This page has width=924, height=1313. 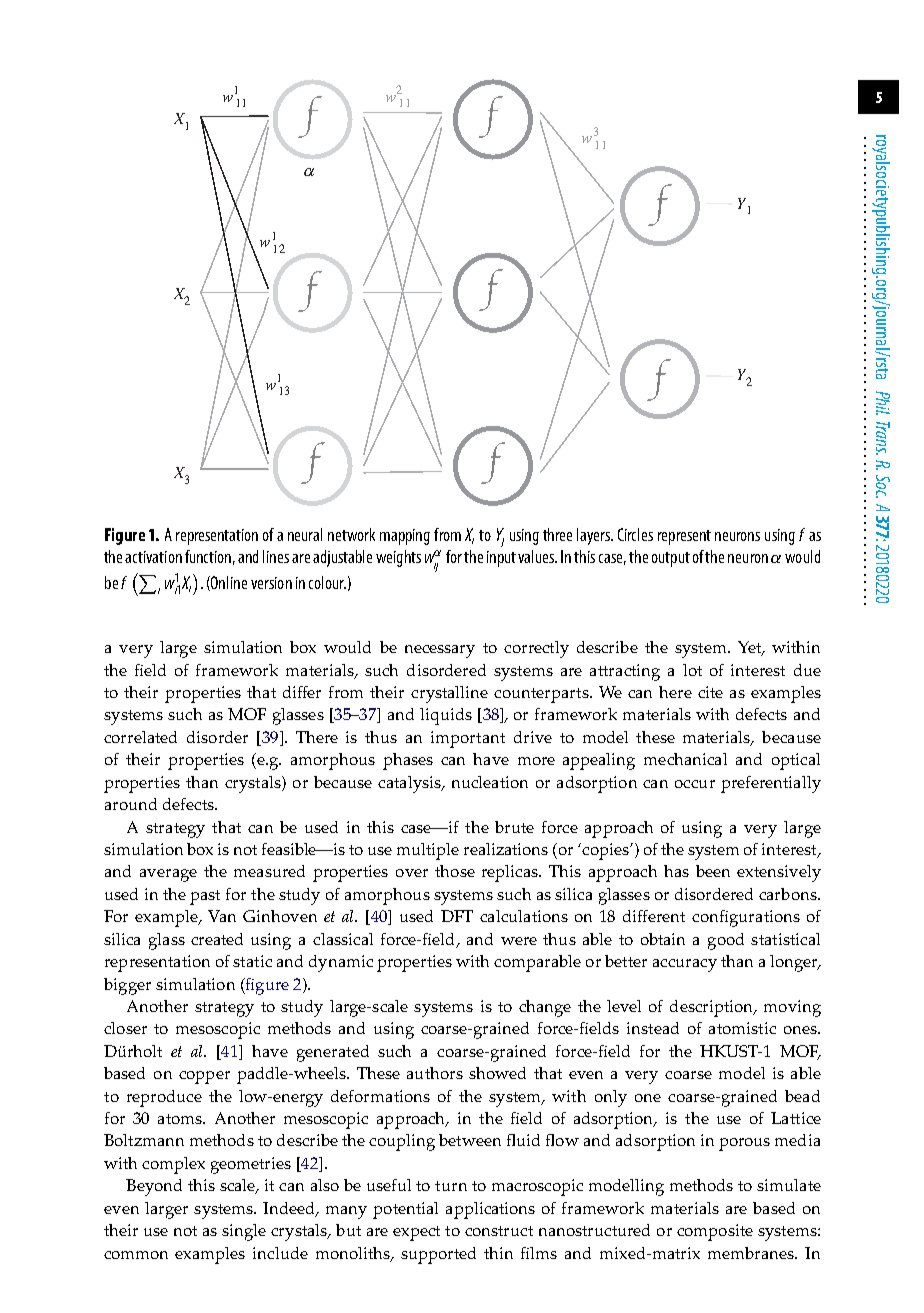 I want to click on DFT, so click(x=457, y=916).
